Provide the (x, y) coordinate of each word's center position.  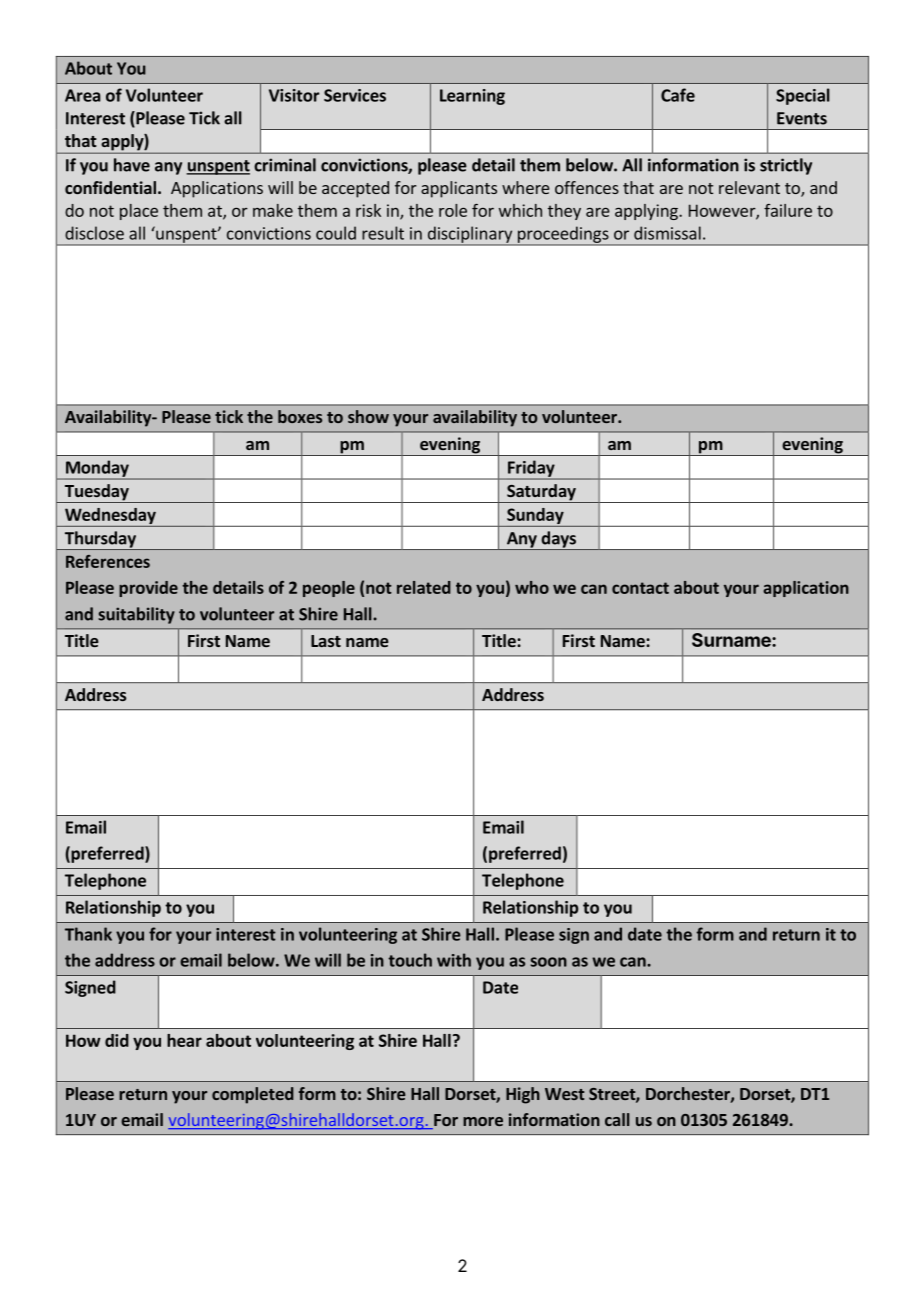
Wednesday (110, 517)
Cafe (678, 95)
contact (640, 588)
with (454, 960)
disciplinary (469, 235)
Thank (88, 934)
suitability (136, 615)
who (532, 587)
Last (326, 641)
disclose (94, 233)
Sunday (535, 517)
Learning (472, 97)
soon (548, 962)
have (132, 165)
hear (184, 1040)
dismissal (667, 233)
